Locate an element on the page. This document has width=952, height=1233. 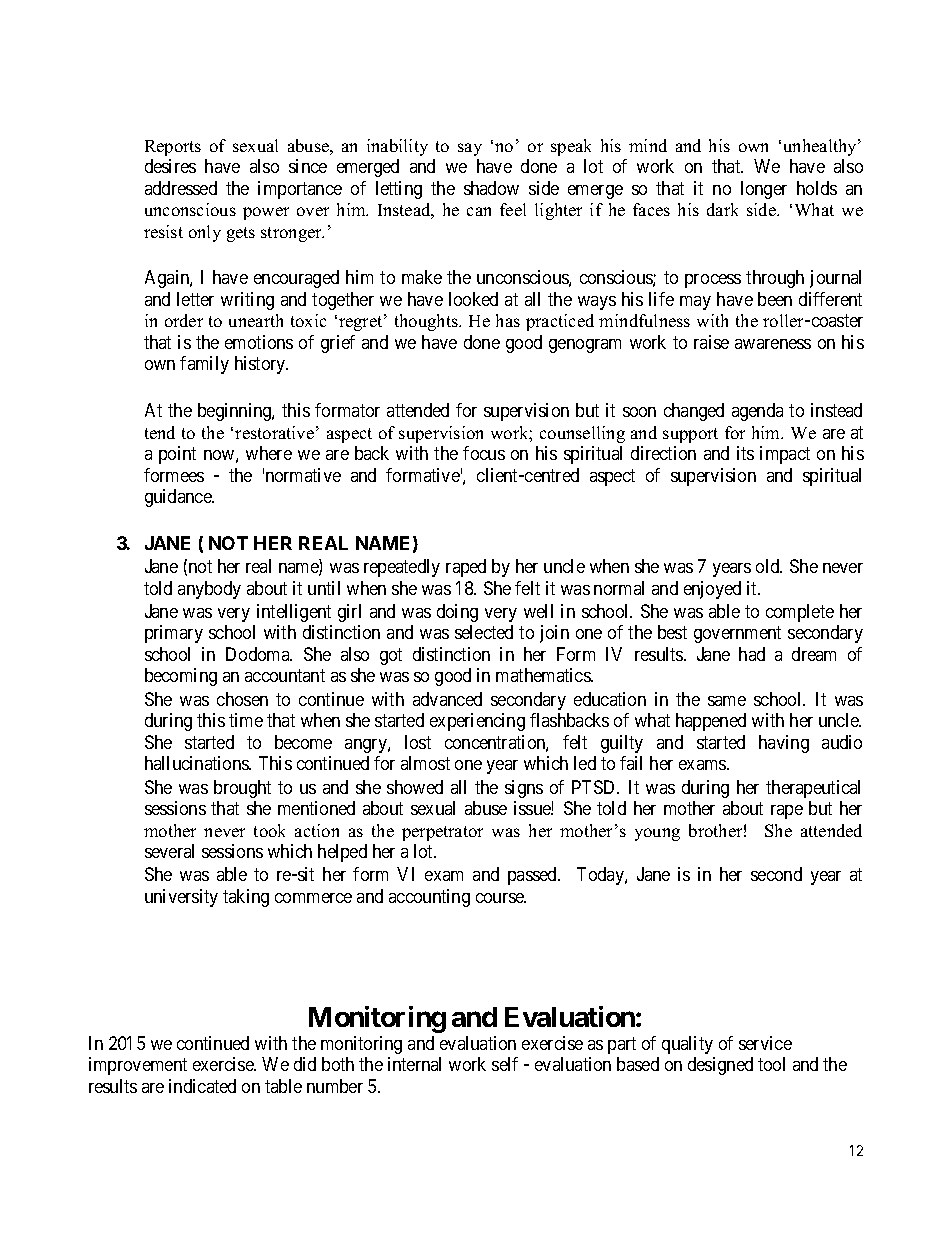
tool is located at coordinates (771, 1064).
